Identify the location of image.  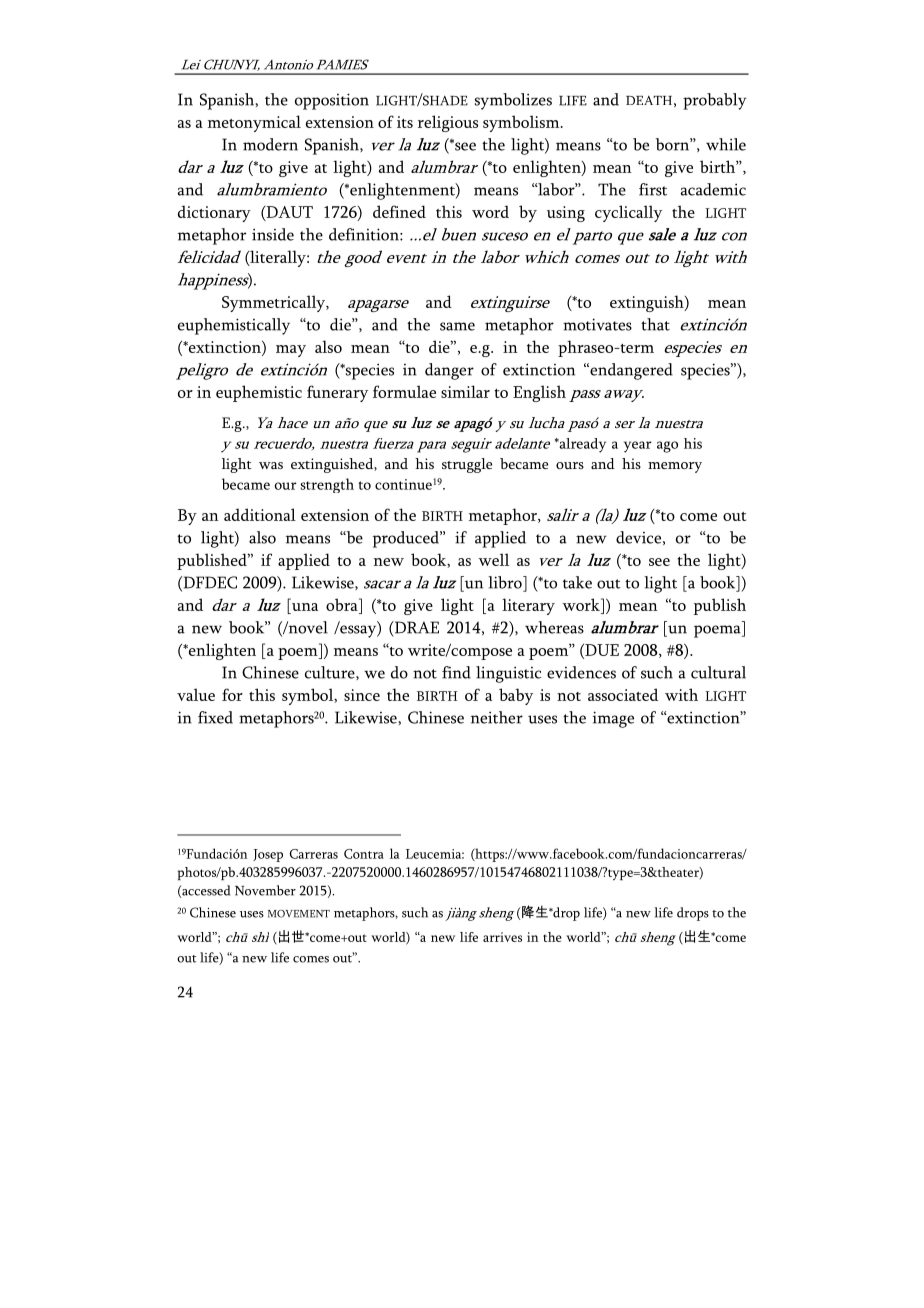
(613, 719).
